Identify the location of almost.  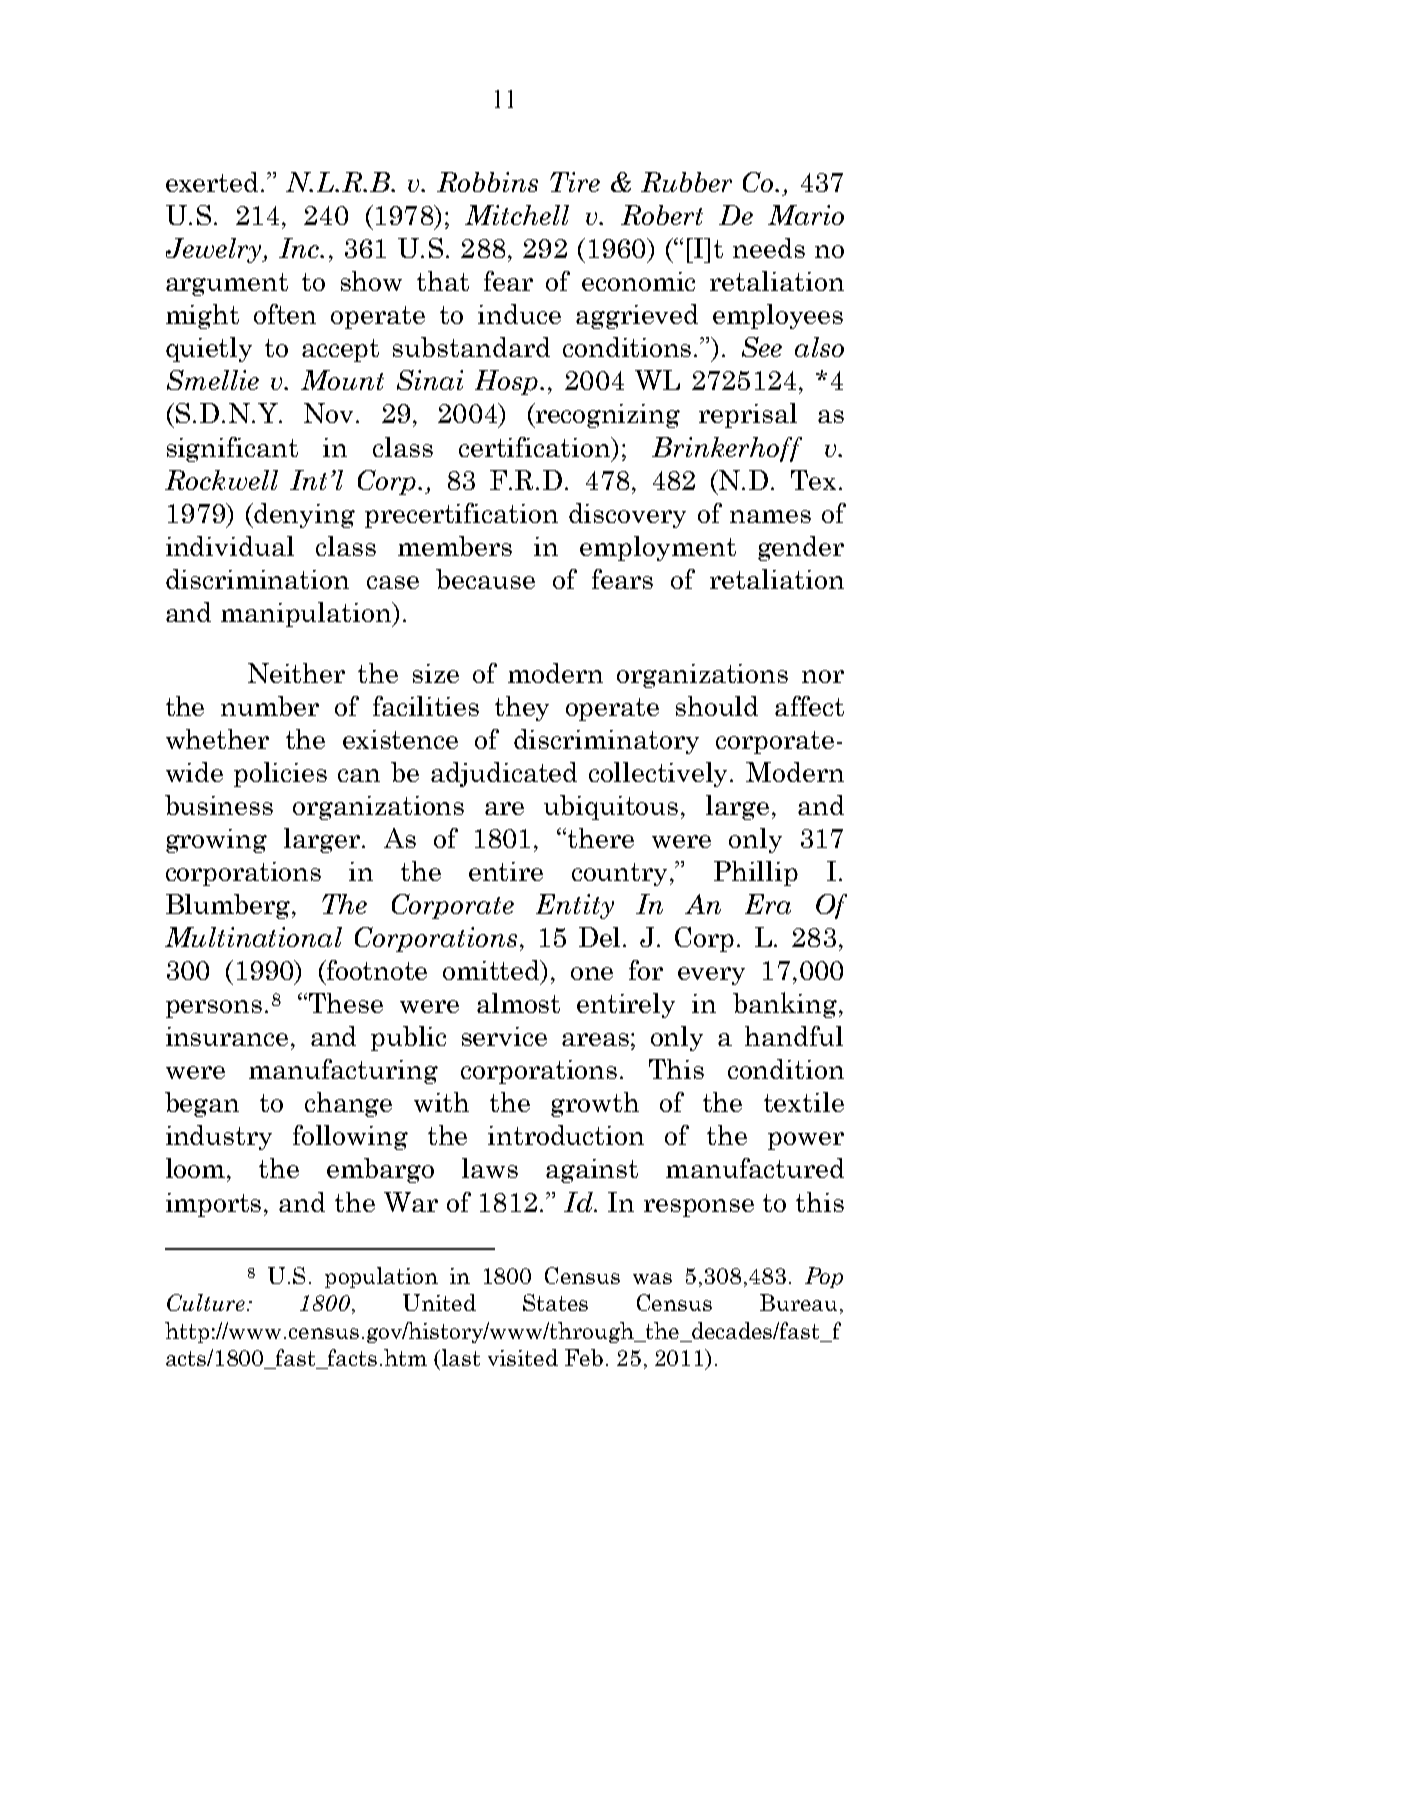
(518, 1003).
